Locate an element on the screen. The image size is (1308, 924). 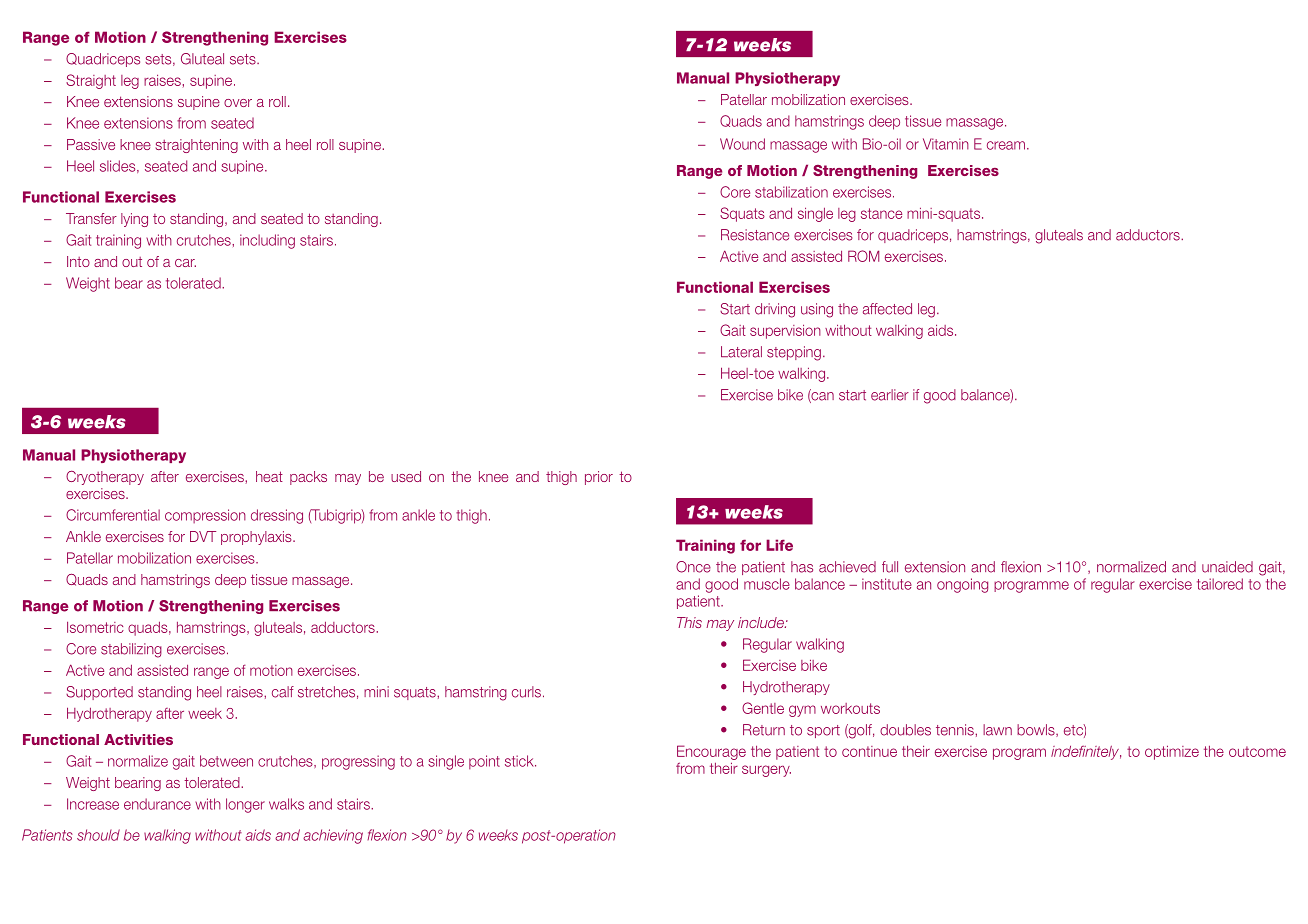
unaided is located at coordinates (1227, 567).
